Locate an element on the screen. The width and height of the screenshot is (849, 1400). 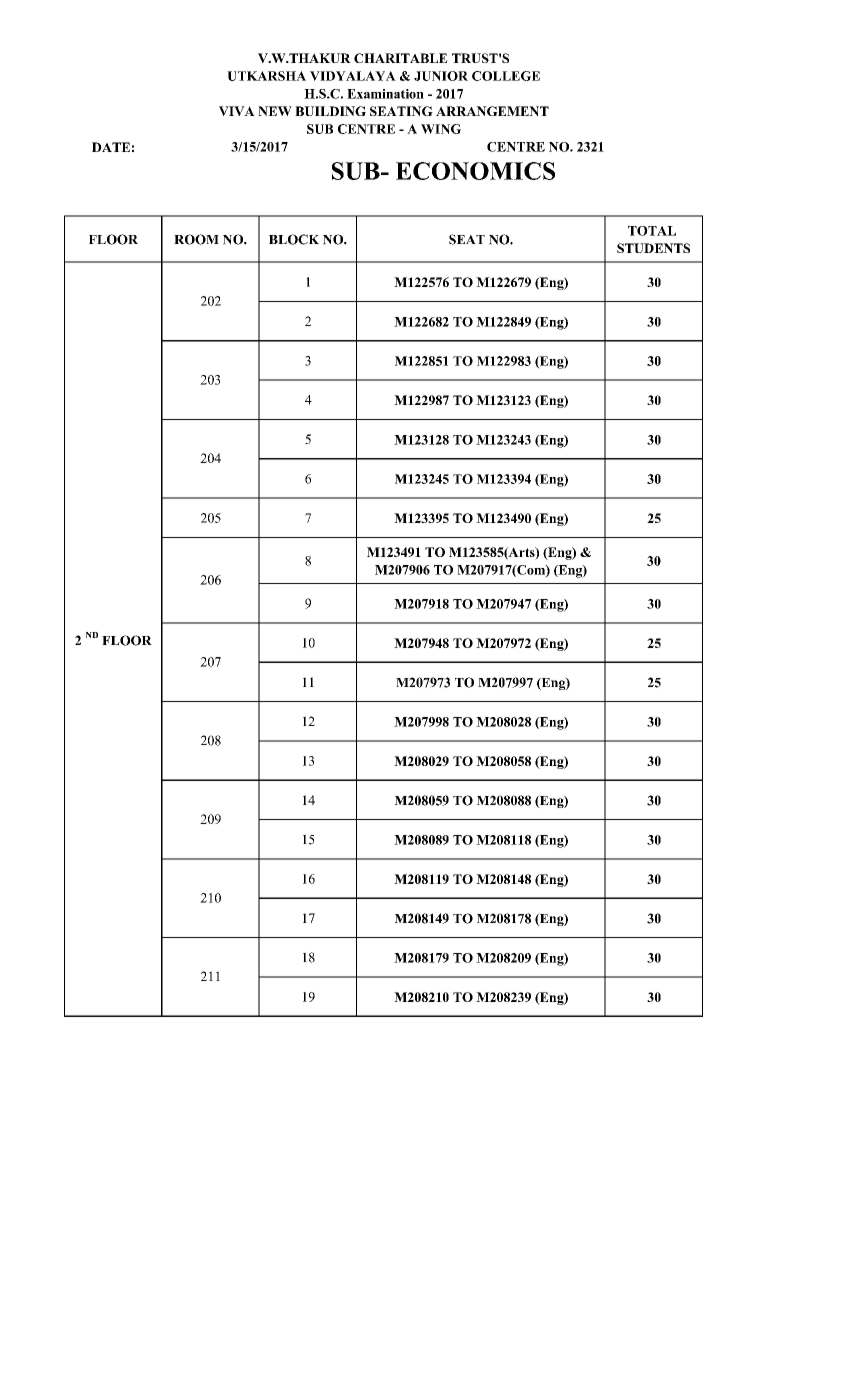
JUNIOR is located at coordinates (441, 76).
